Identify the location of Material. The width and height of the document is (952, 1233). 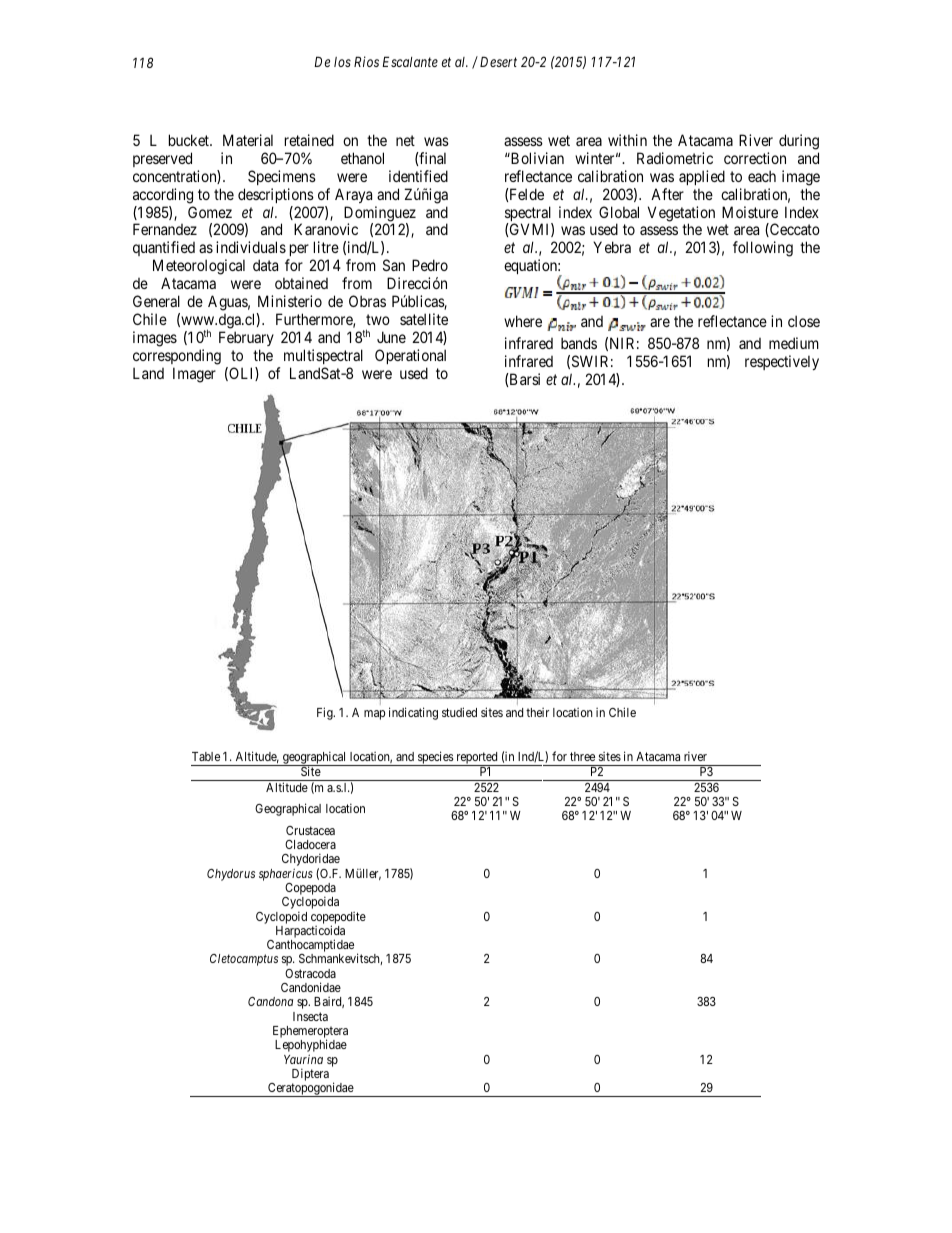
(248, 140).
